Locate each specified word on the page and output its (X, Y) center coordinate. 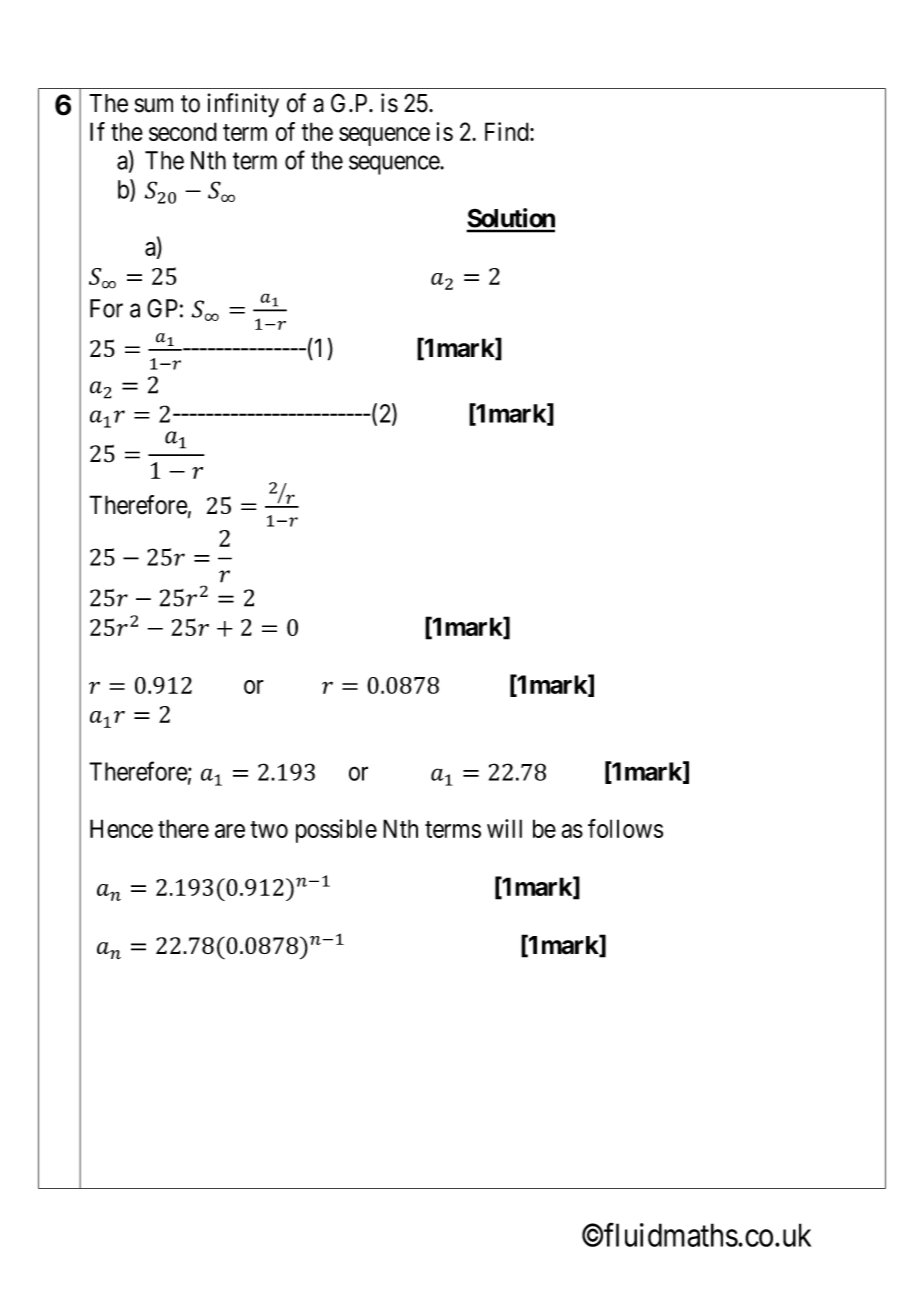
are (230, 831)
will (504, 828)
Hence (121, 828)
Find (508, 131)
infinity (243, 105)
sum (154, 105)
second (183, 131)
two (269, 829)
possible (336, 831)
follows (625, 828)
